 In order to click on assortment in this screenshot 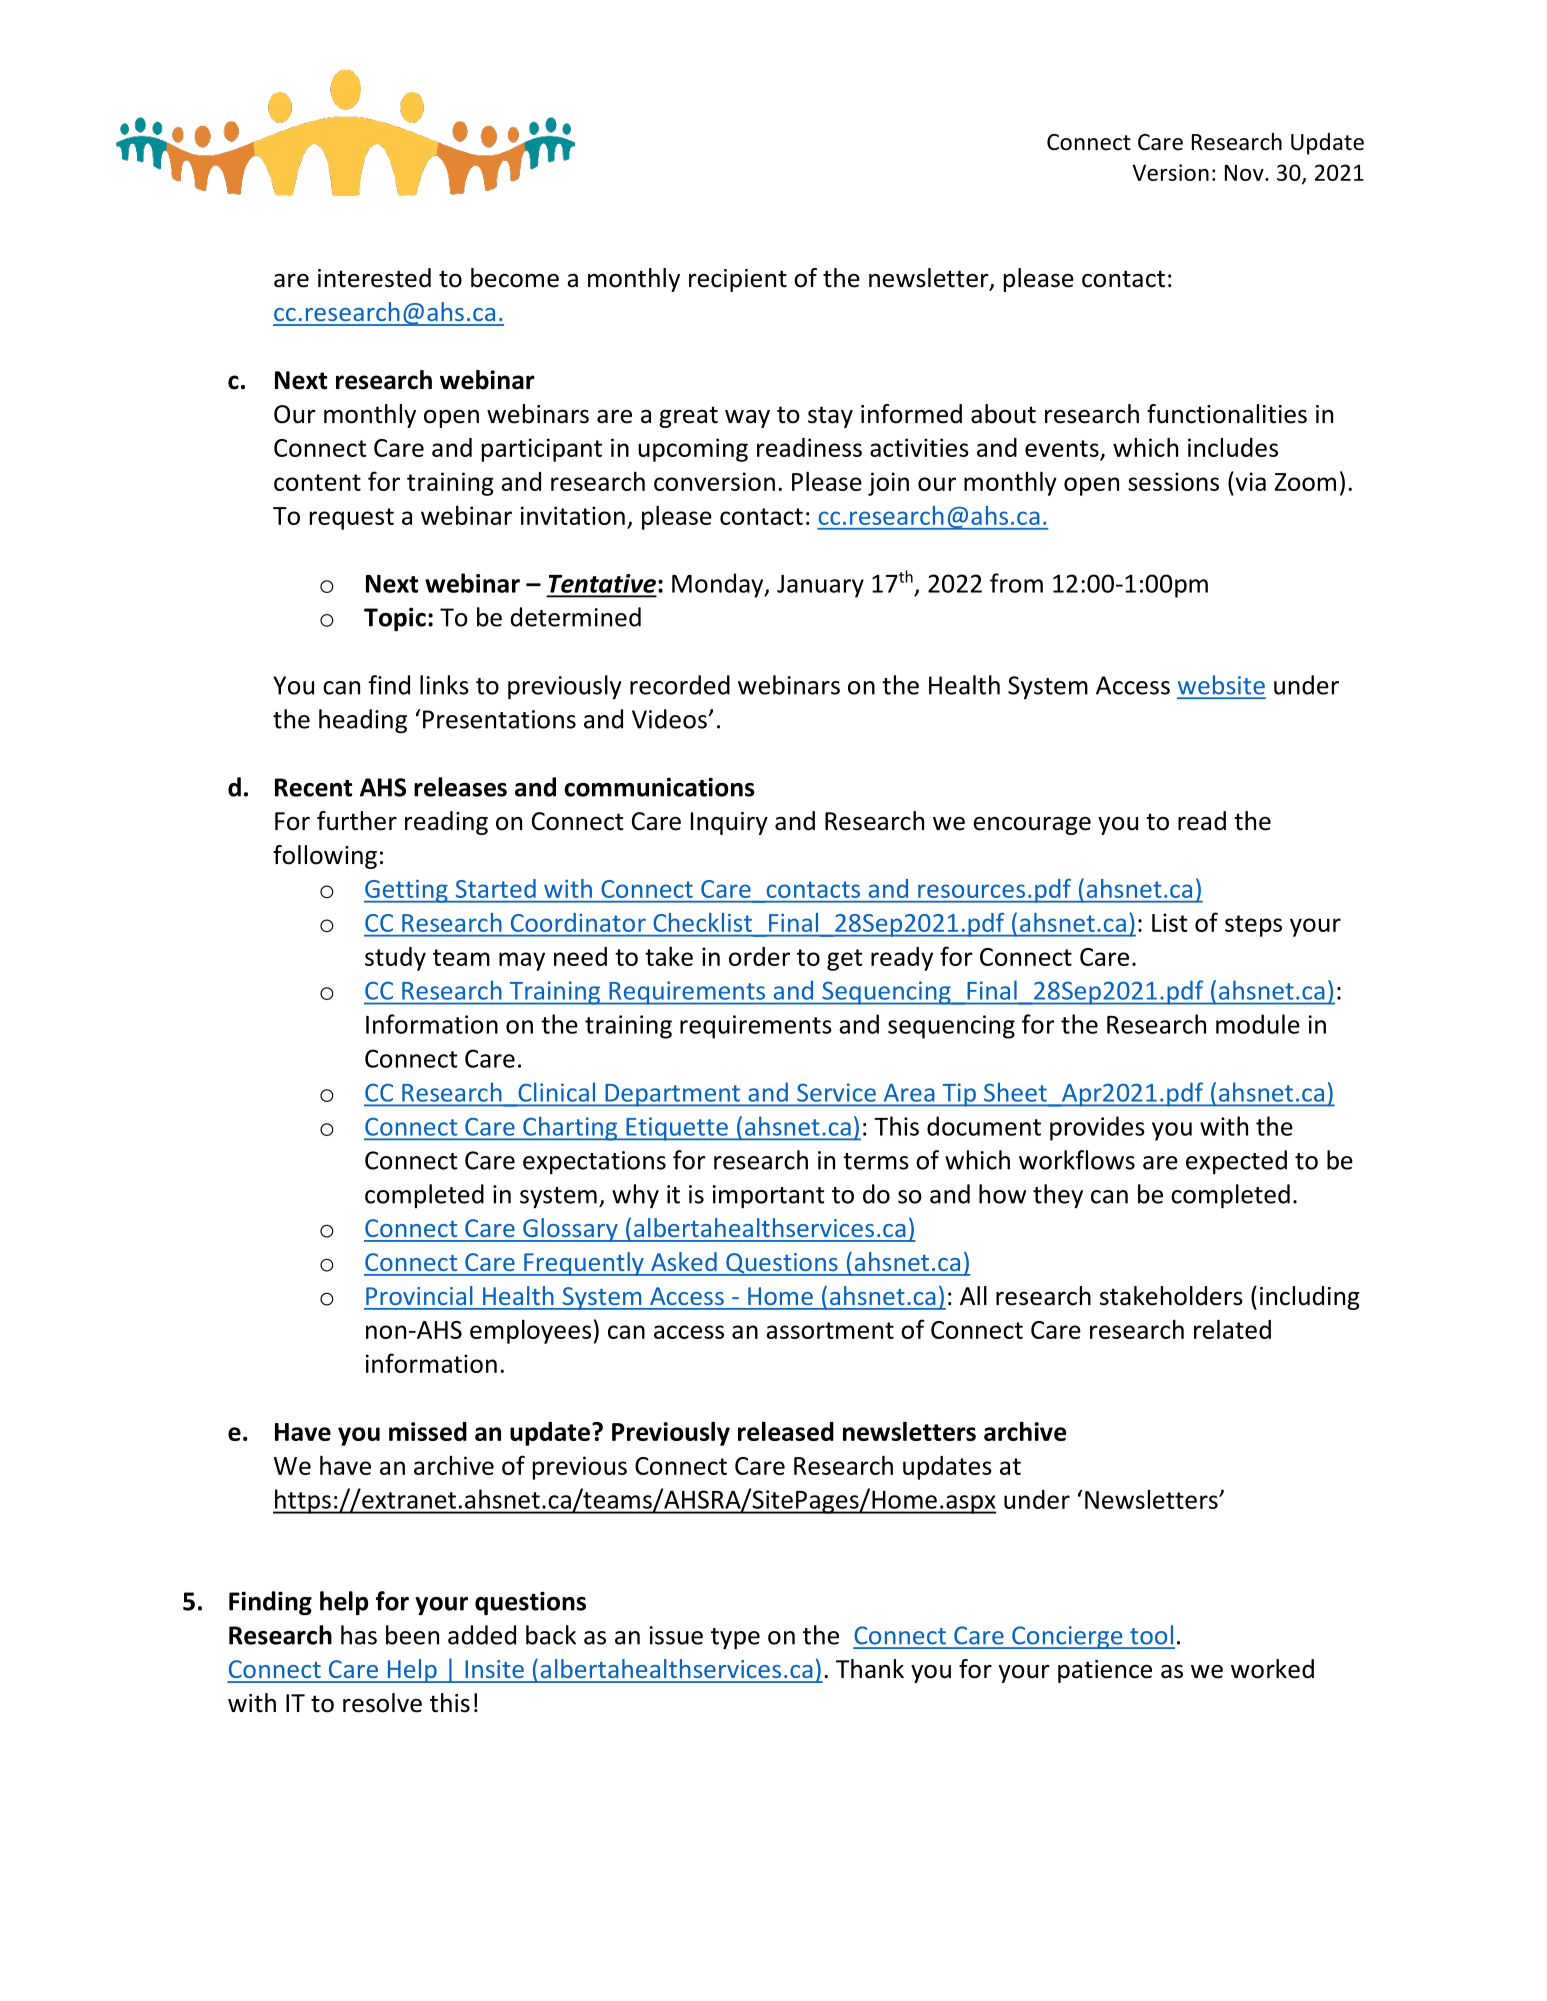, I will do `click(830, 1330)`.
